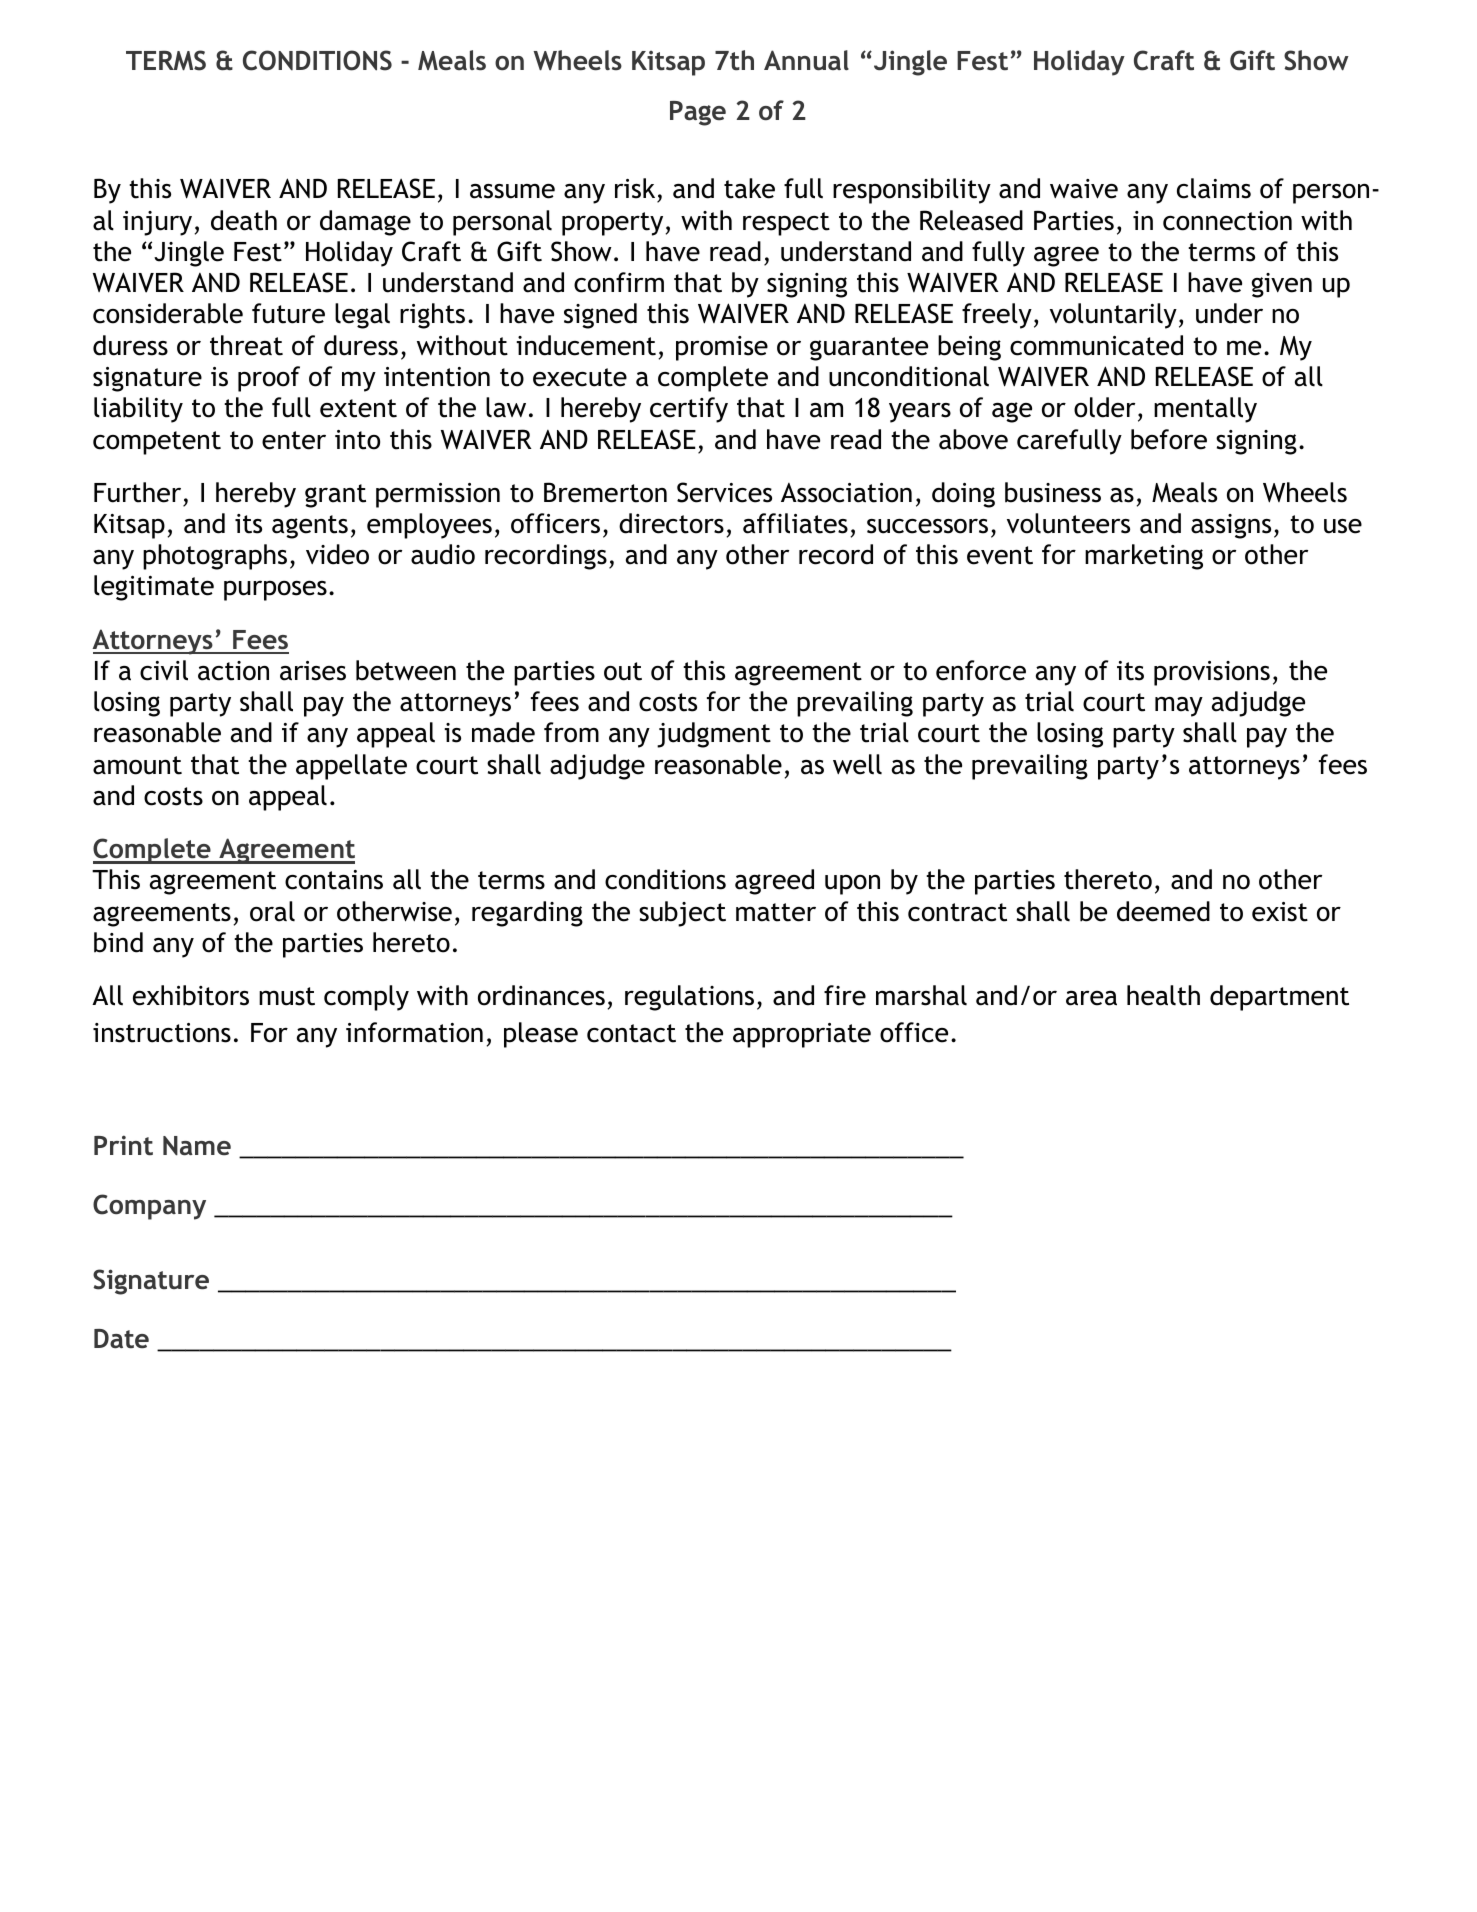 The image size is (1477, 1912). What do you see at coordinates (714, 735) in the image?
I see `judgment` at bounding box center [714, 735].
